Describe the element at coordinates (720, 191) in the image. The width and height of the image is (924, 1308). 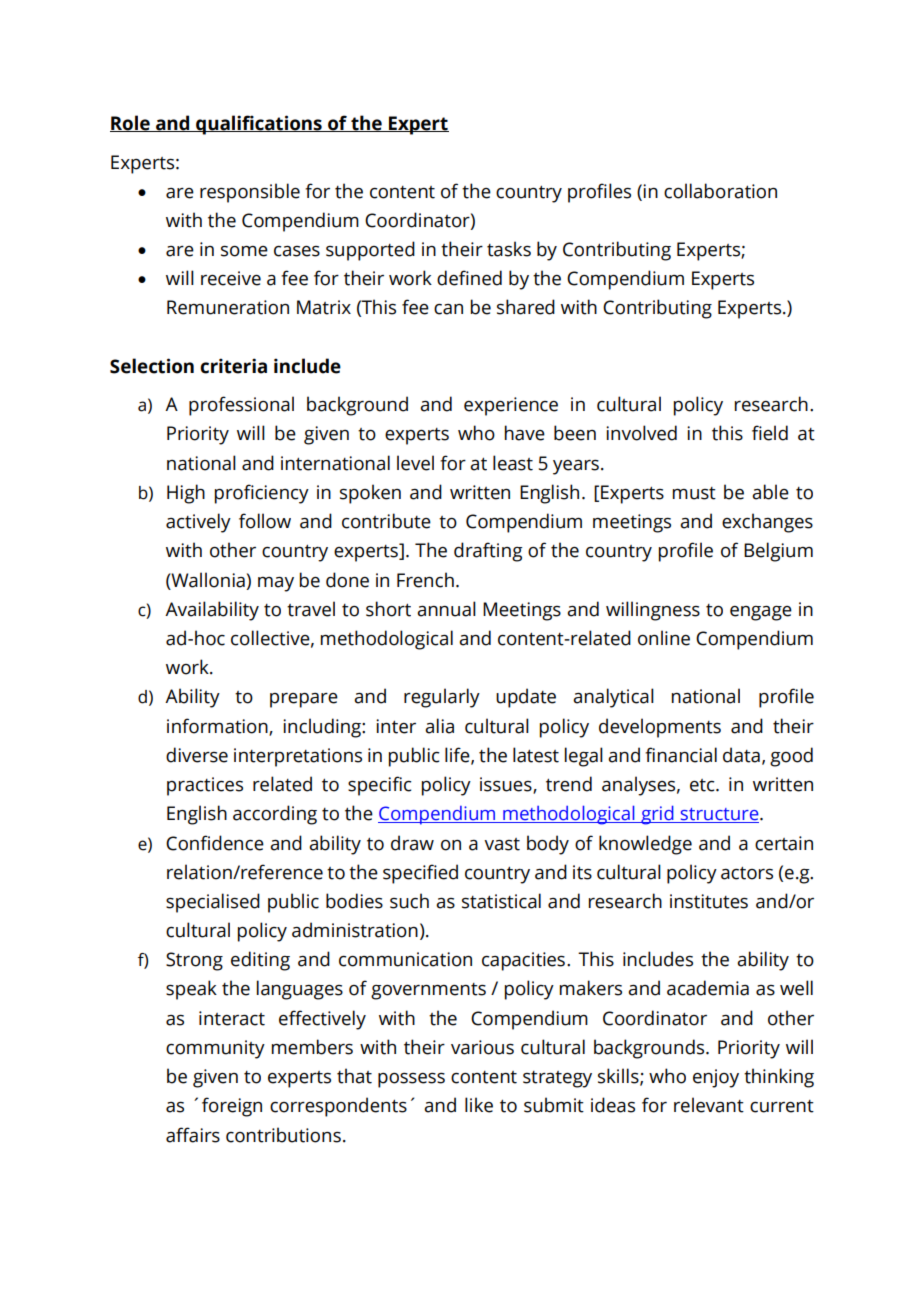
I see `collaboration` at that location.
